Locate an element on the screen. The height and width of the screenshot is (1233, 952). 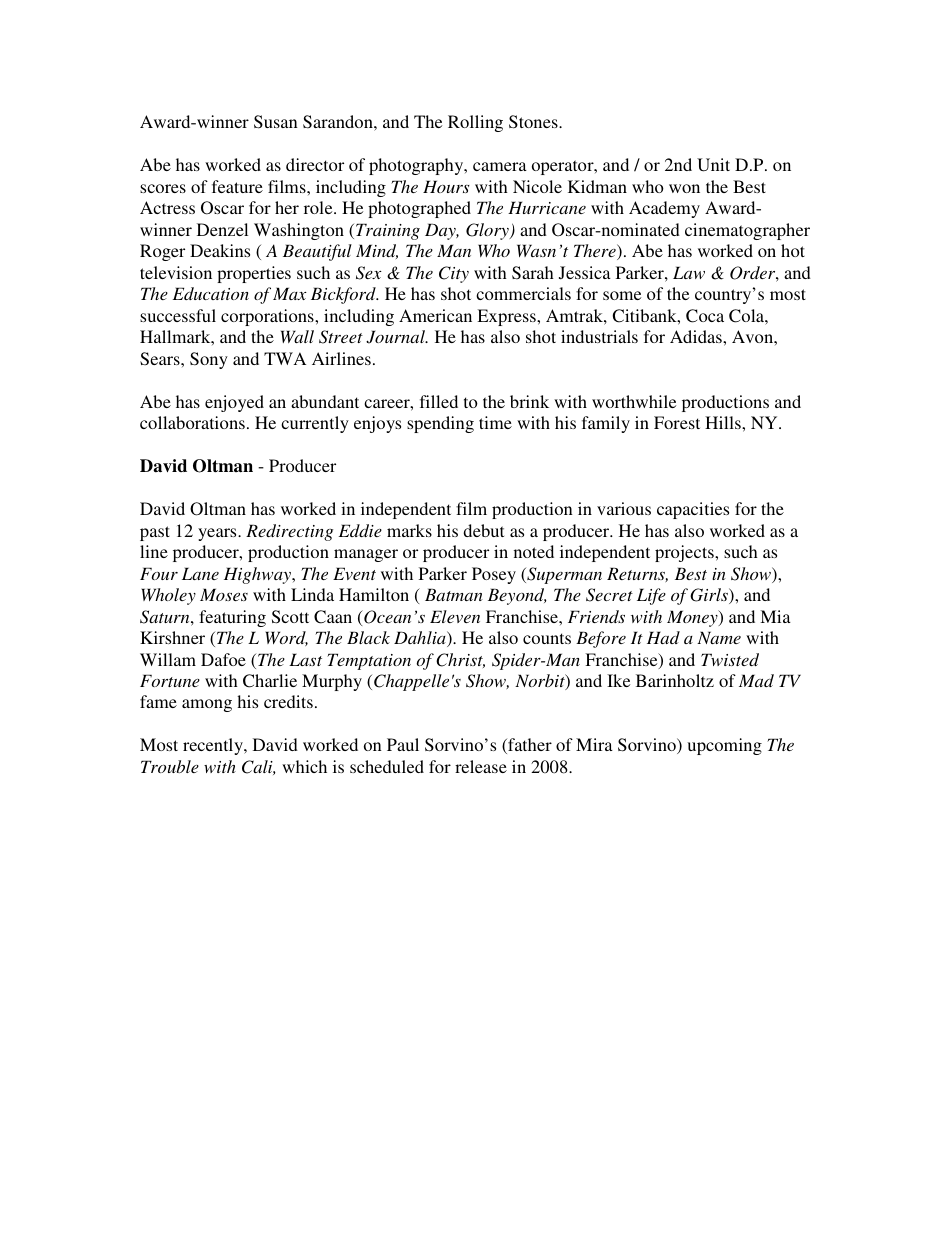
spending is located at coordinates (440, 424).
